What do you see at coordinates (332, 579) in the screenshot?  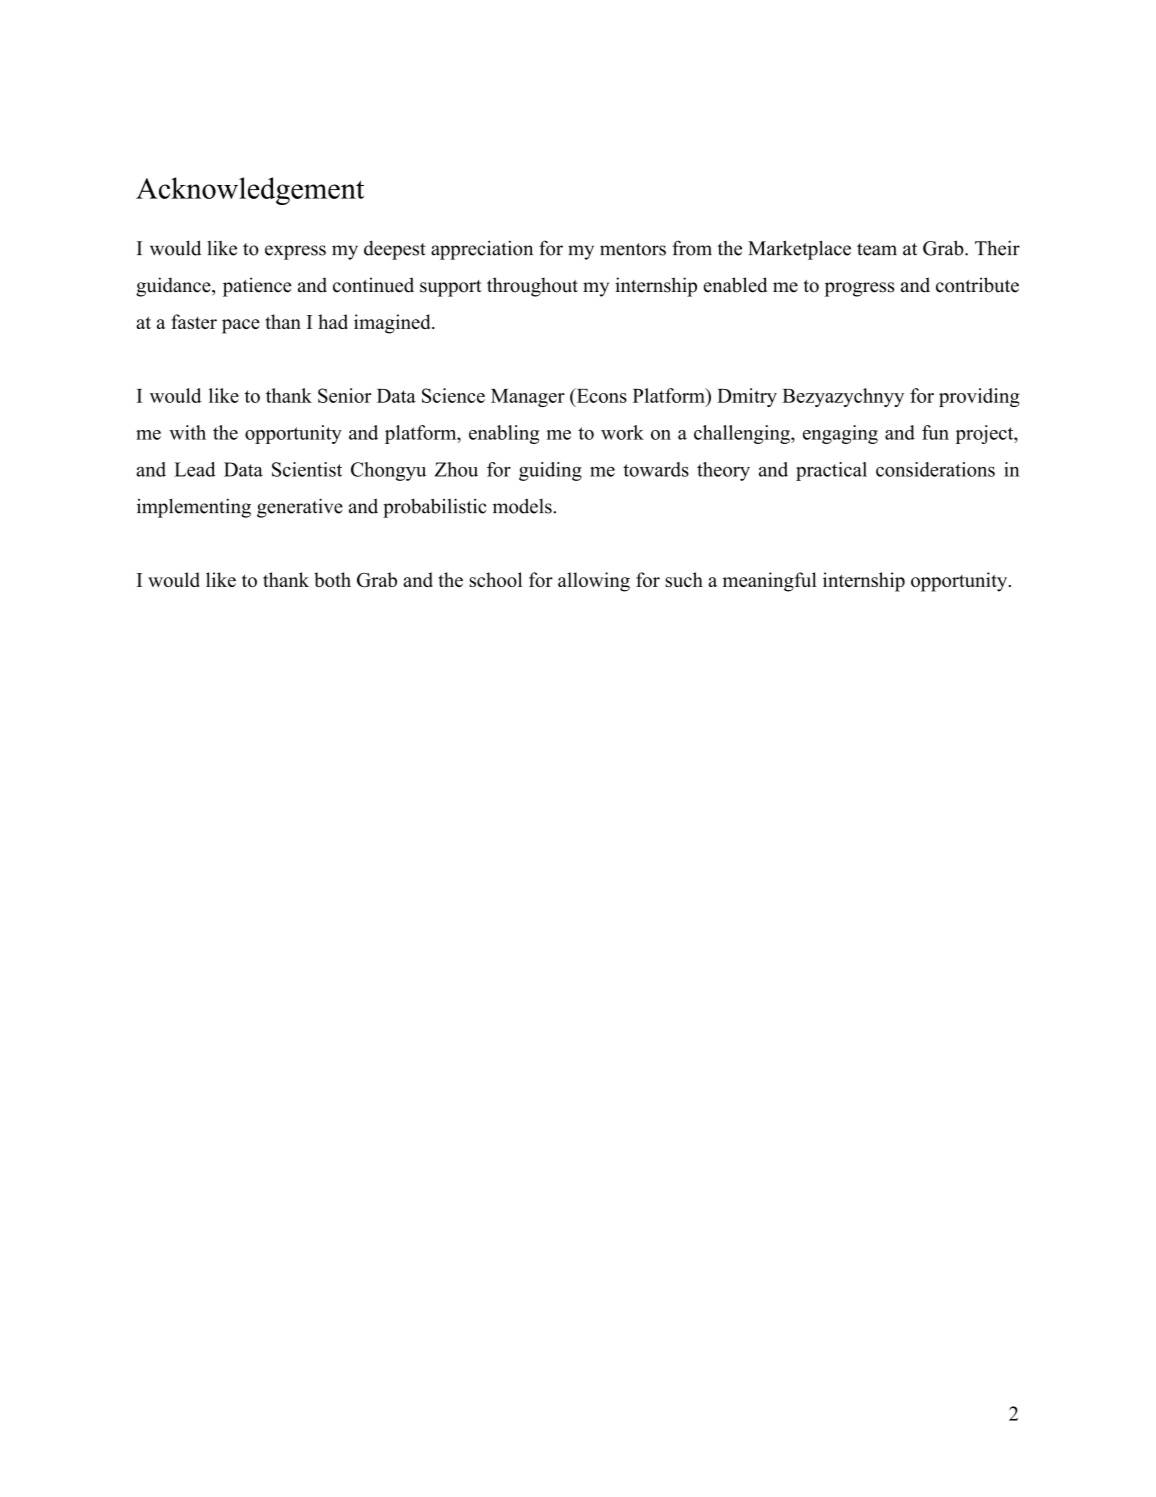 I see `both` at bounding box center [332, 579].
